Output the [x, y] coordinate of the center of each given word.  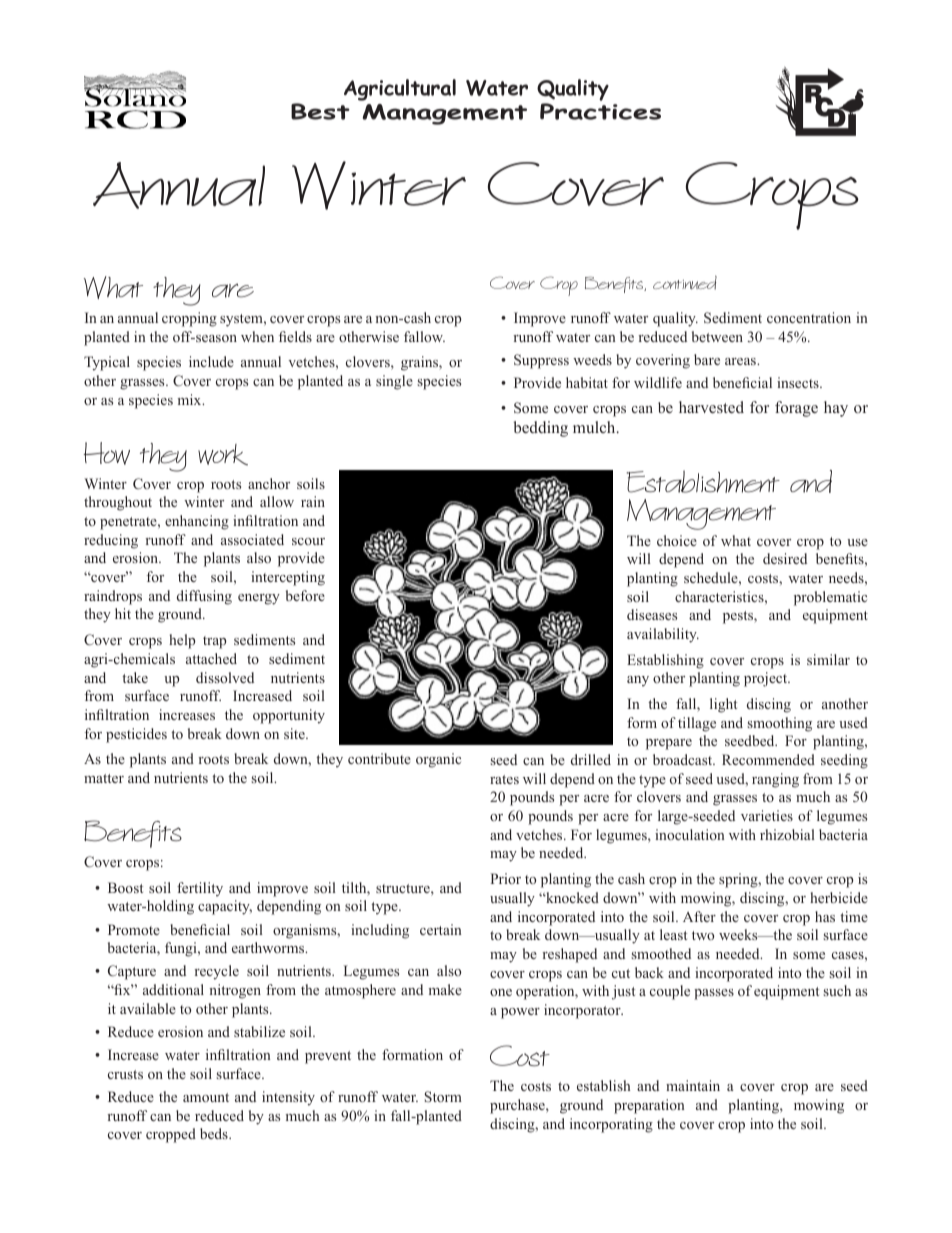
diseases [652, 614]
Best [320, 111]
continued [685, 282]
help [182, 641]
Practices [600, 111]
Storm [443, 1096]
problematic [830, 598]
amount [206, 1097]
